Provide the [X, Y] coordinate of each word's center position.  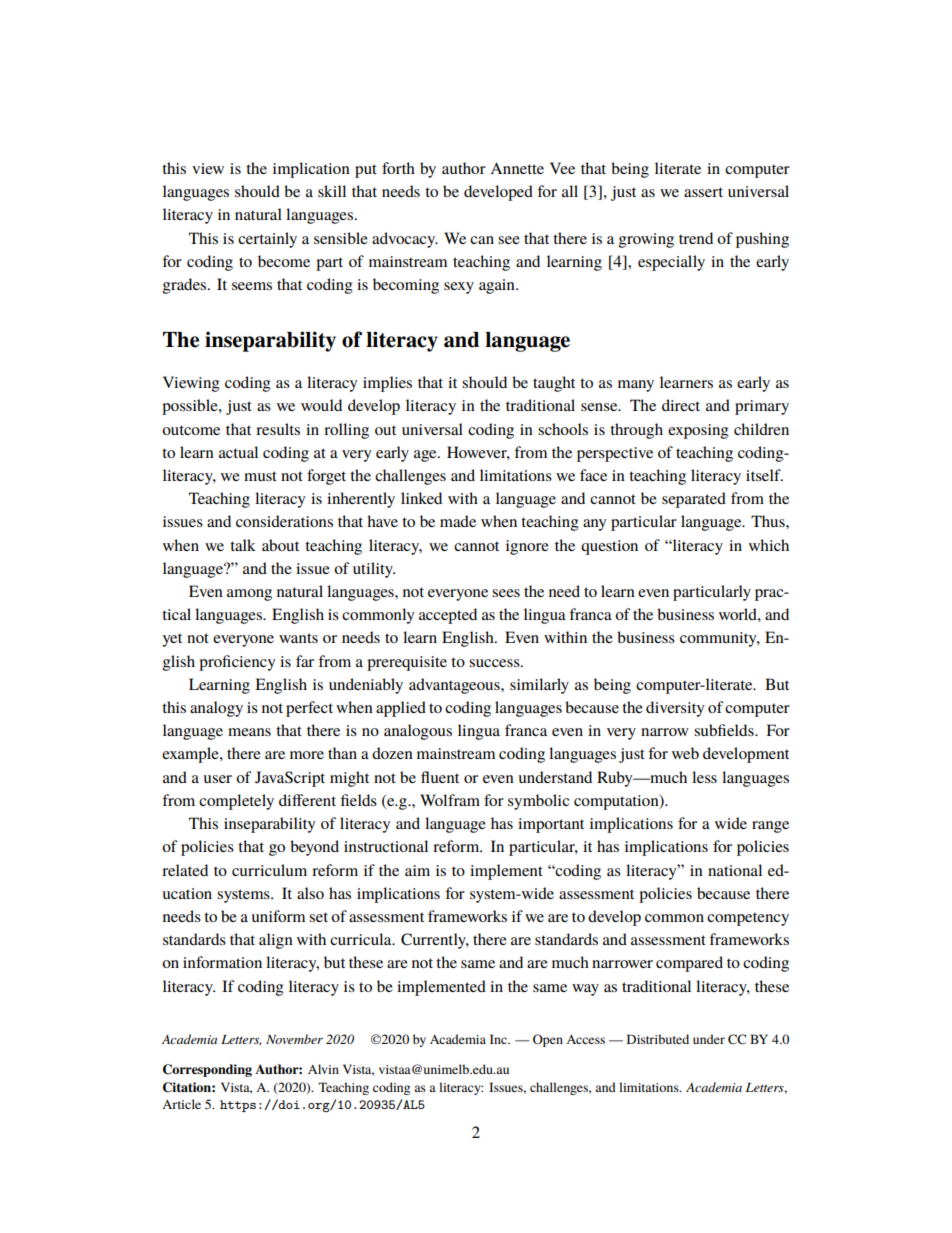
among [249, 595]
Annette [517, 168]
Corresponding [207, 1070]
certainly [267, 240]
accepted [448, 616]
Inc [499, 1039]
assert [703, 192]
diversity [675, 709]
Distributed [658, 1039]
